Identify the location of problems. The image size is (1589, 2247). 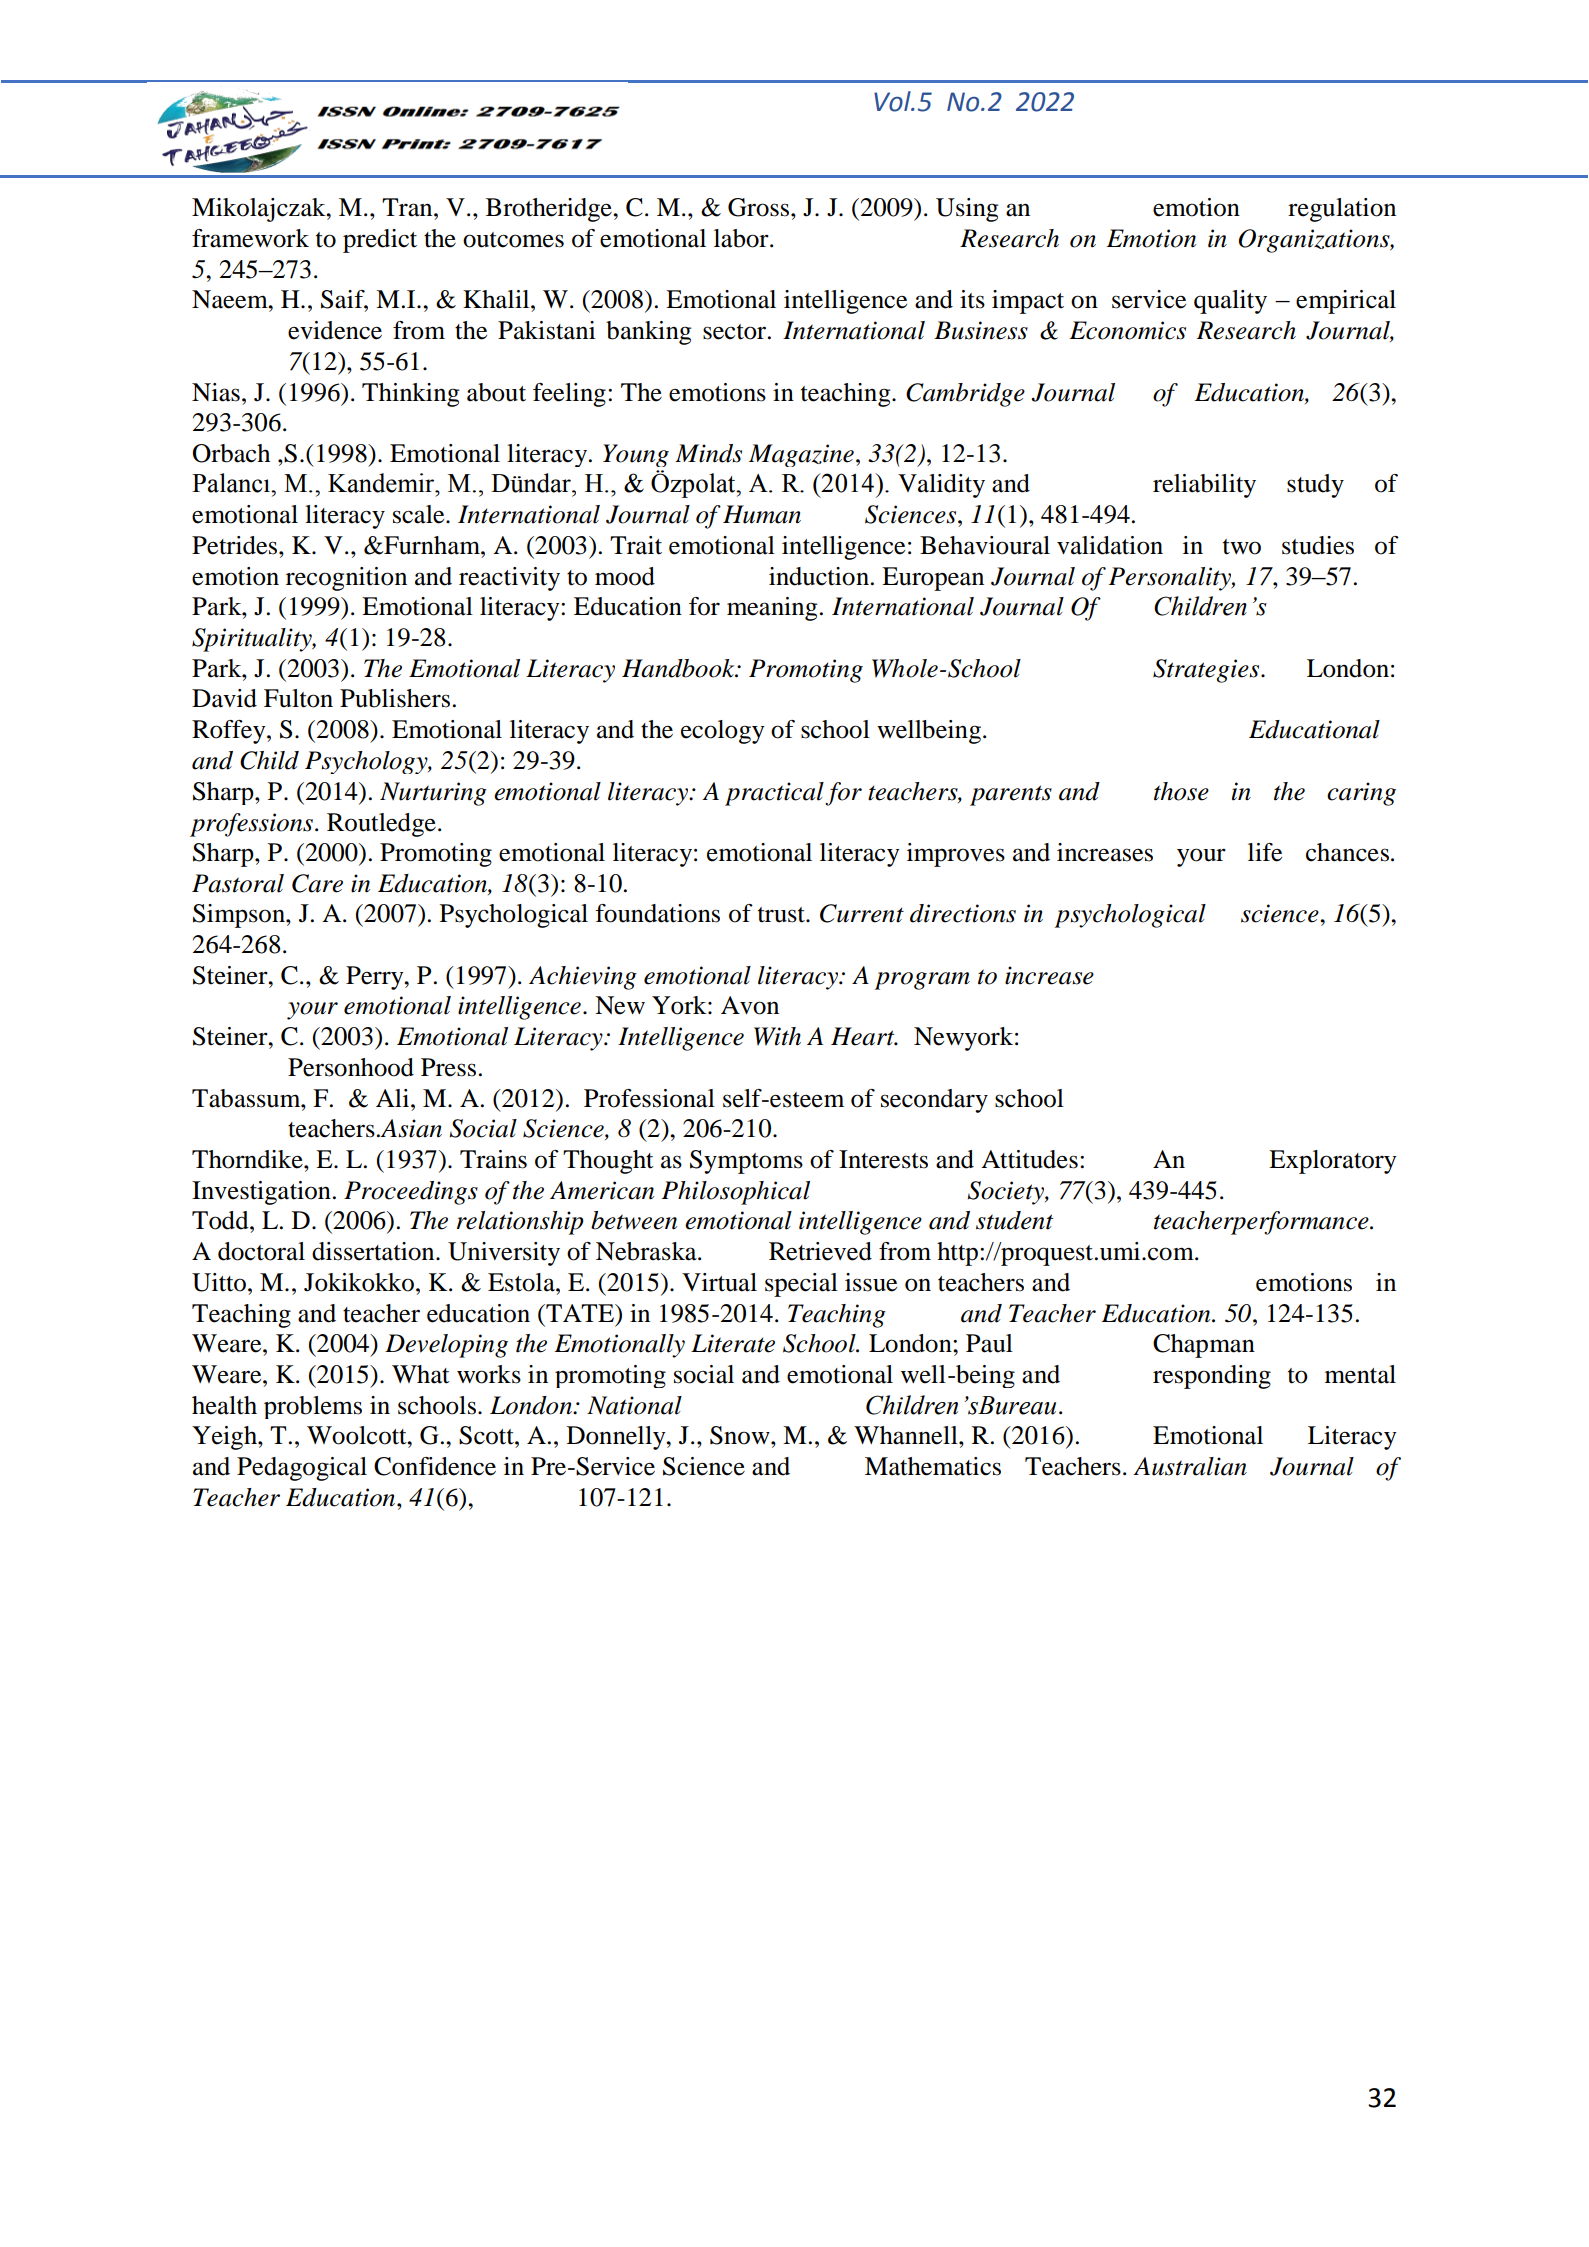
(313, 1407).
